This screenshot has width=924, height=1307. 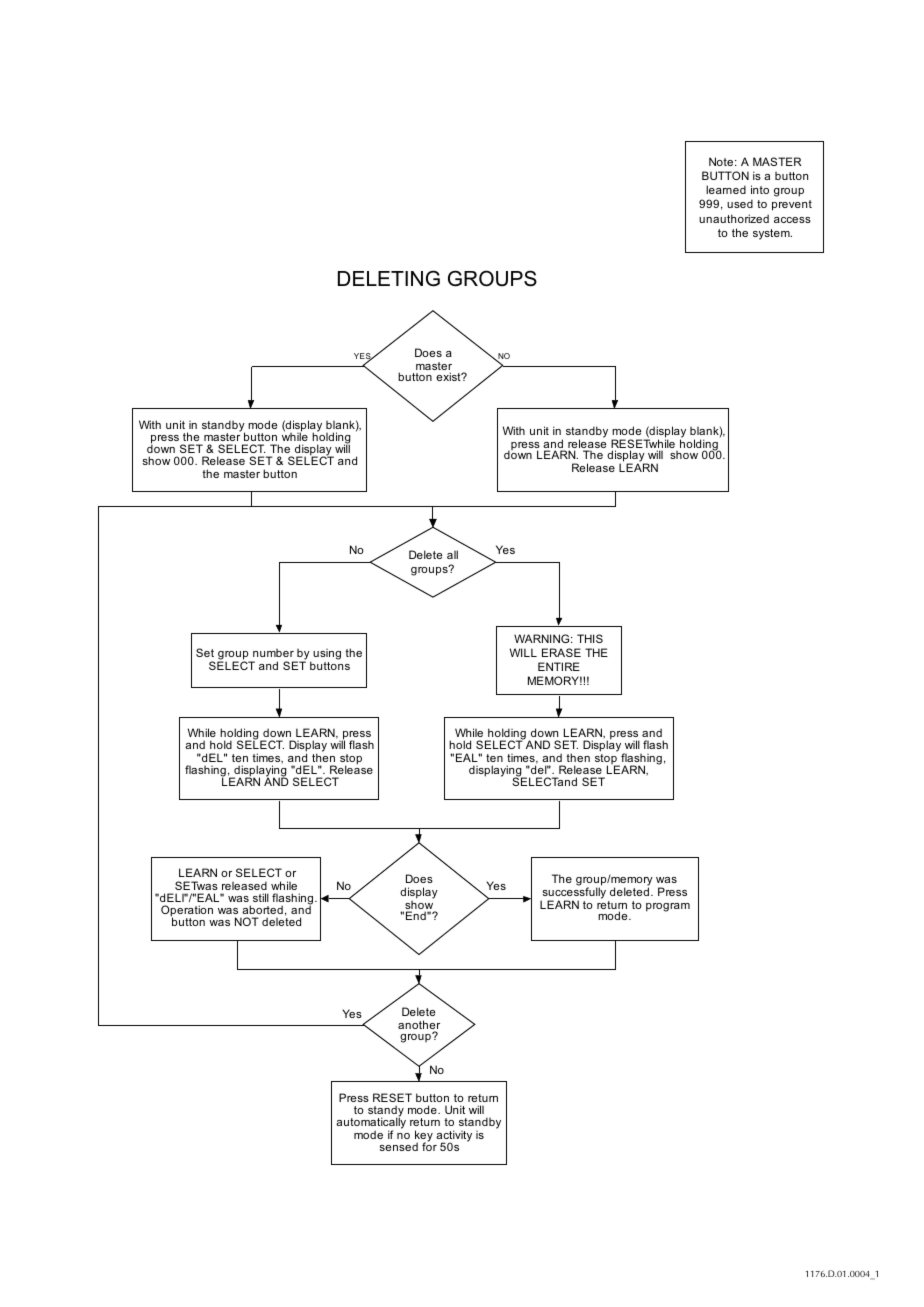 I want to click on ENTIRE, so click(x=559, y=666).
